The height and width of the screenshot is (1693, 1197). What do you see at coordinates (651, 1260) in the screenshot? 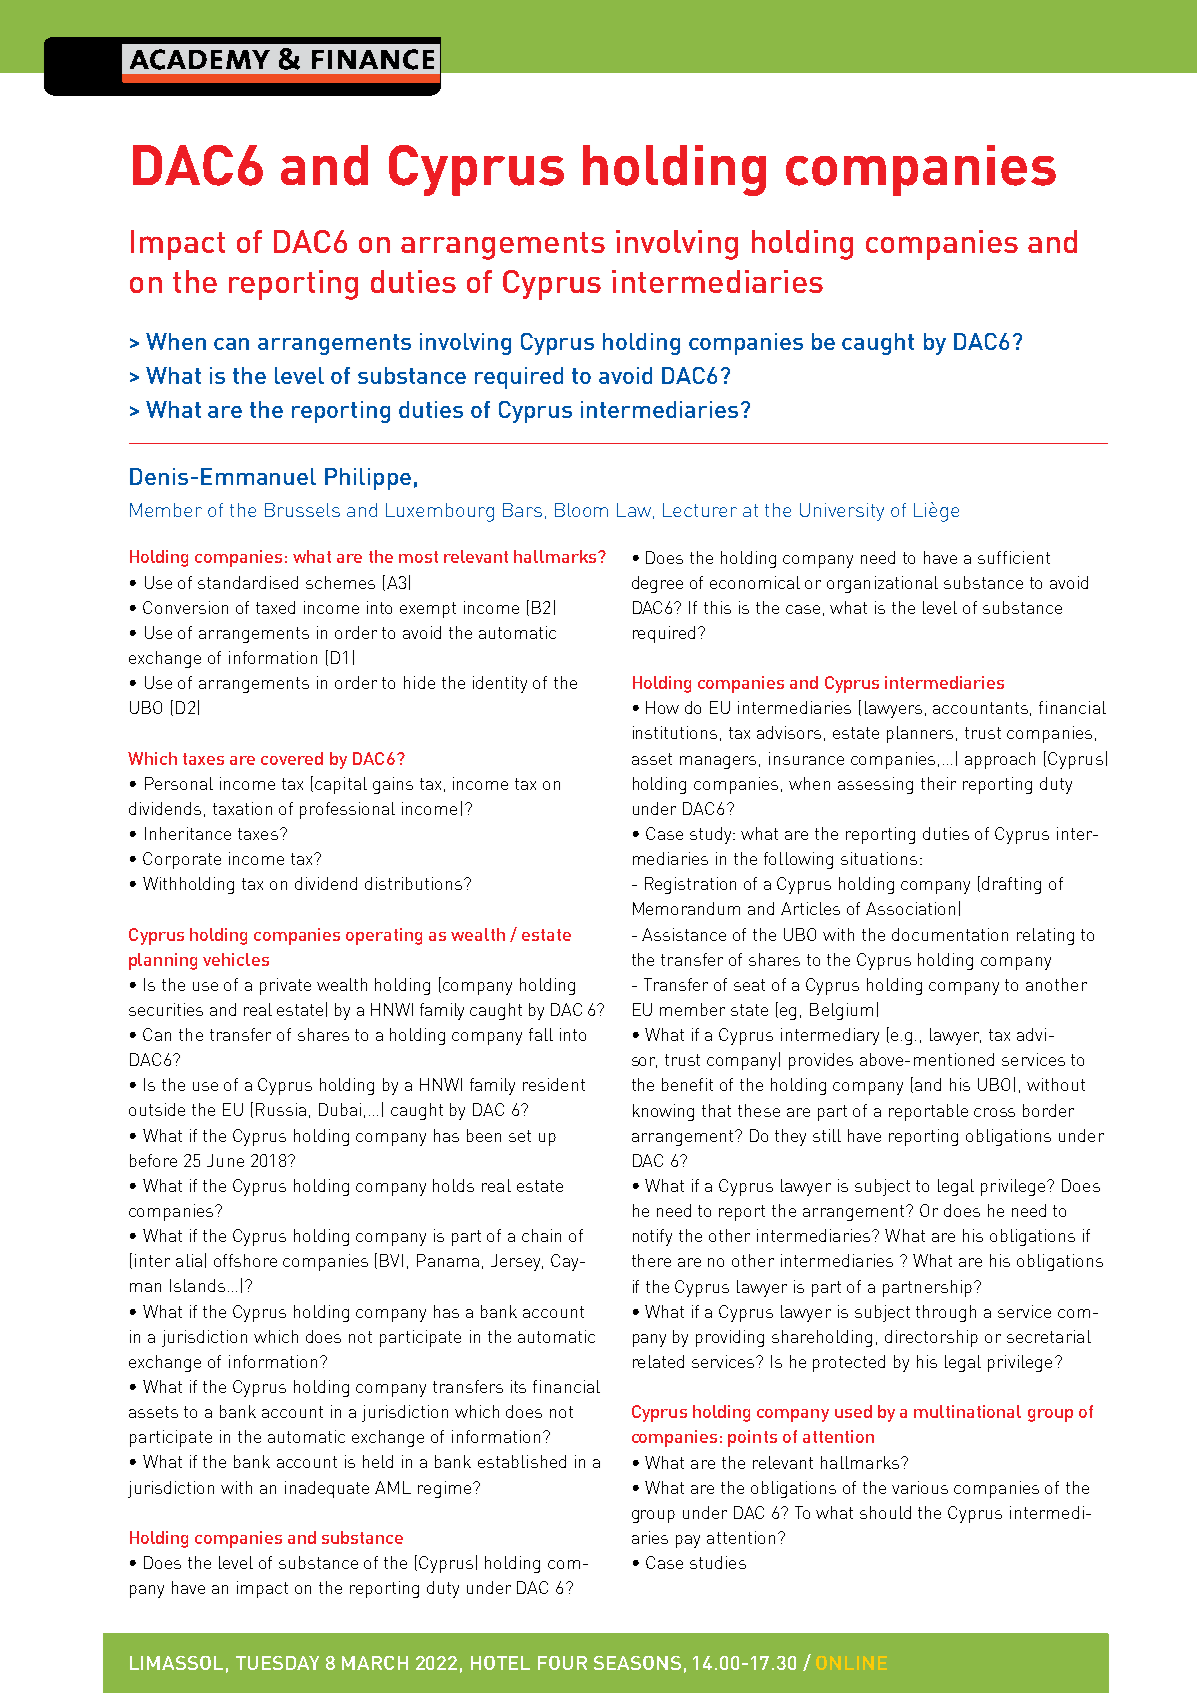
I see `there` at bounding box center [651, 1260].
